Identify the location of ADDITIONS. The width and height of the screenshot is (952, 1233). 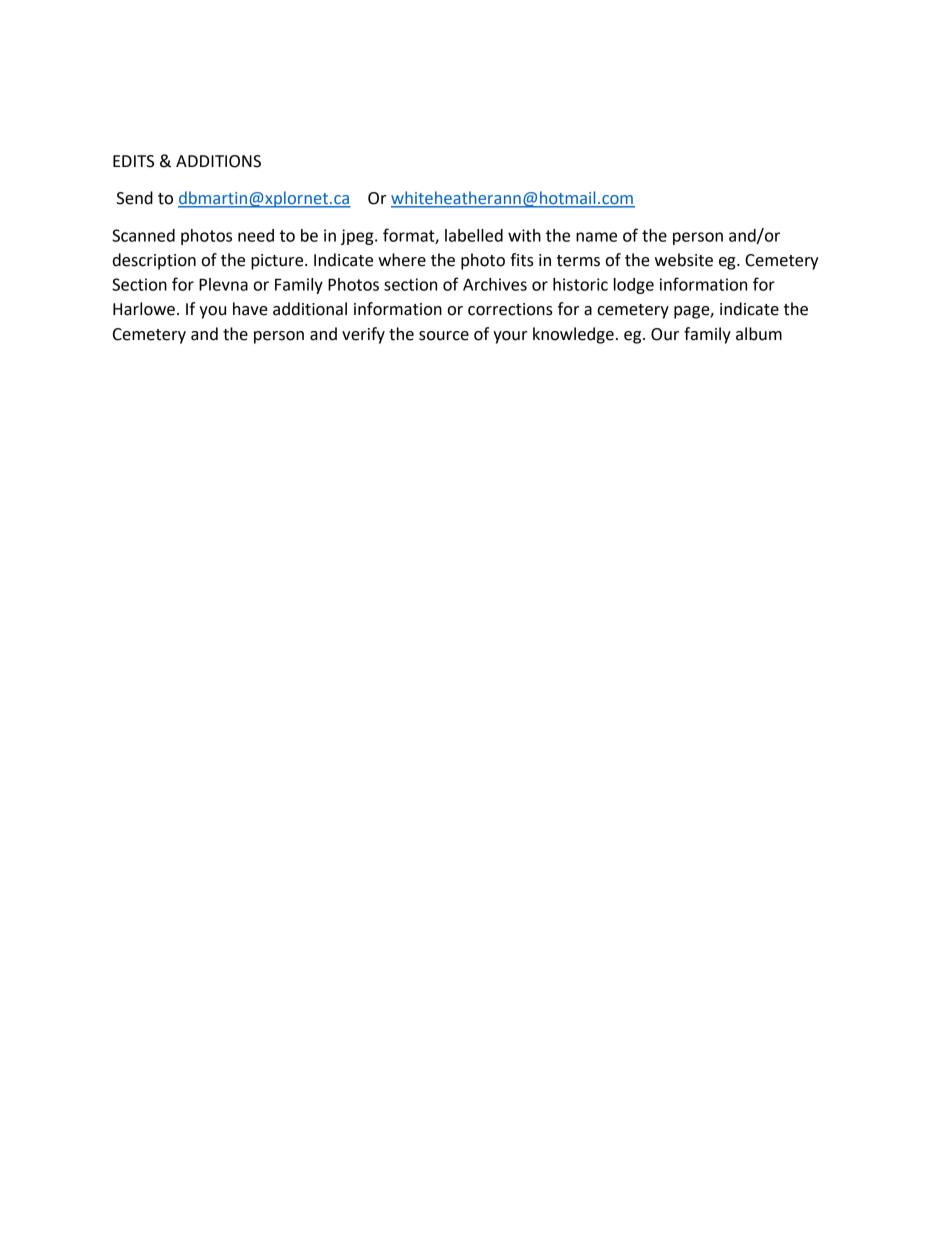
(218, 161).
